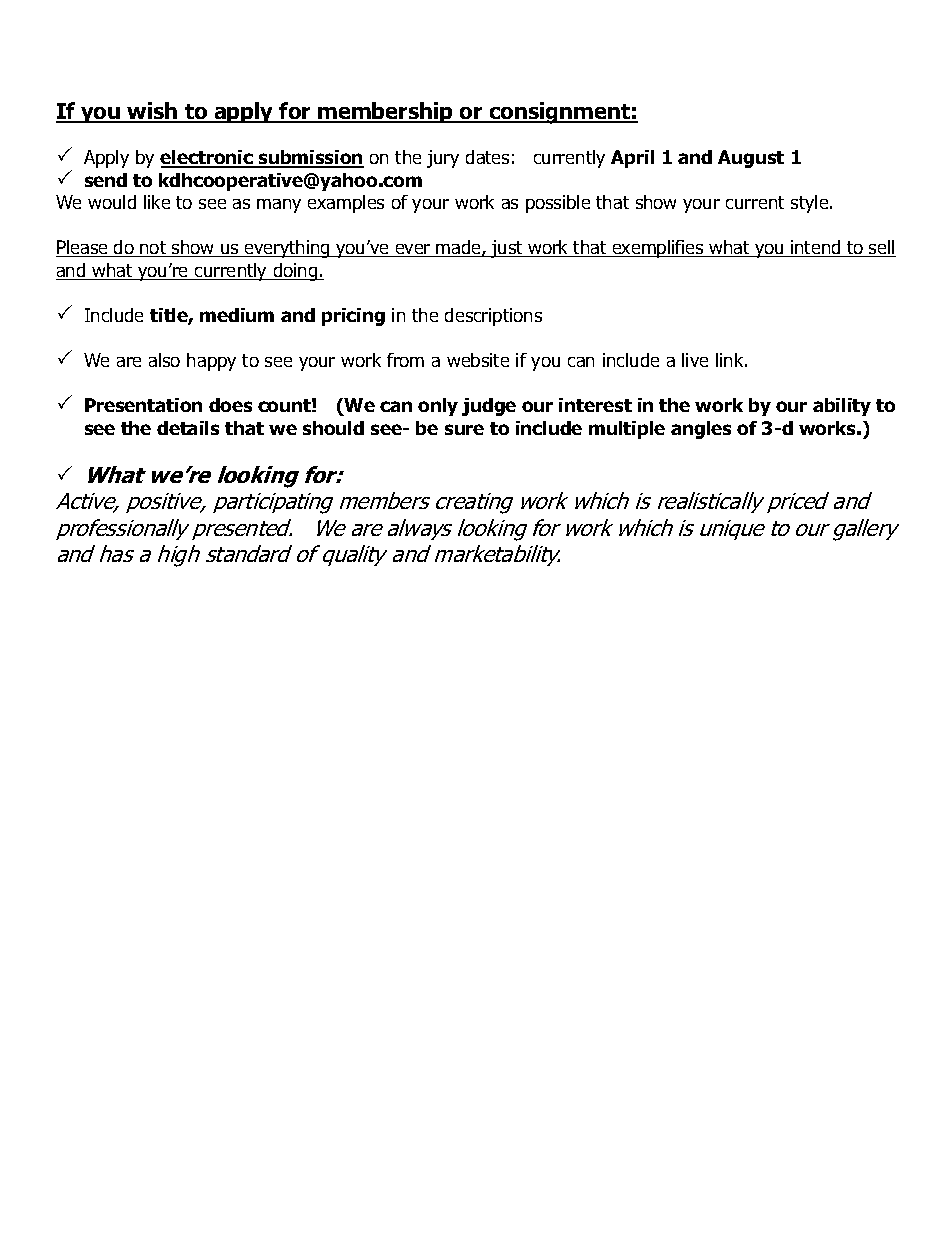  What do you see at coordinates (188, 428) in the screenshot?
I see `details` at bounding box center [188, 428].
